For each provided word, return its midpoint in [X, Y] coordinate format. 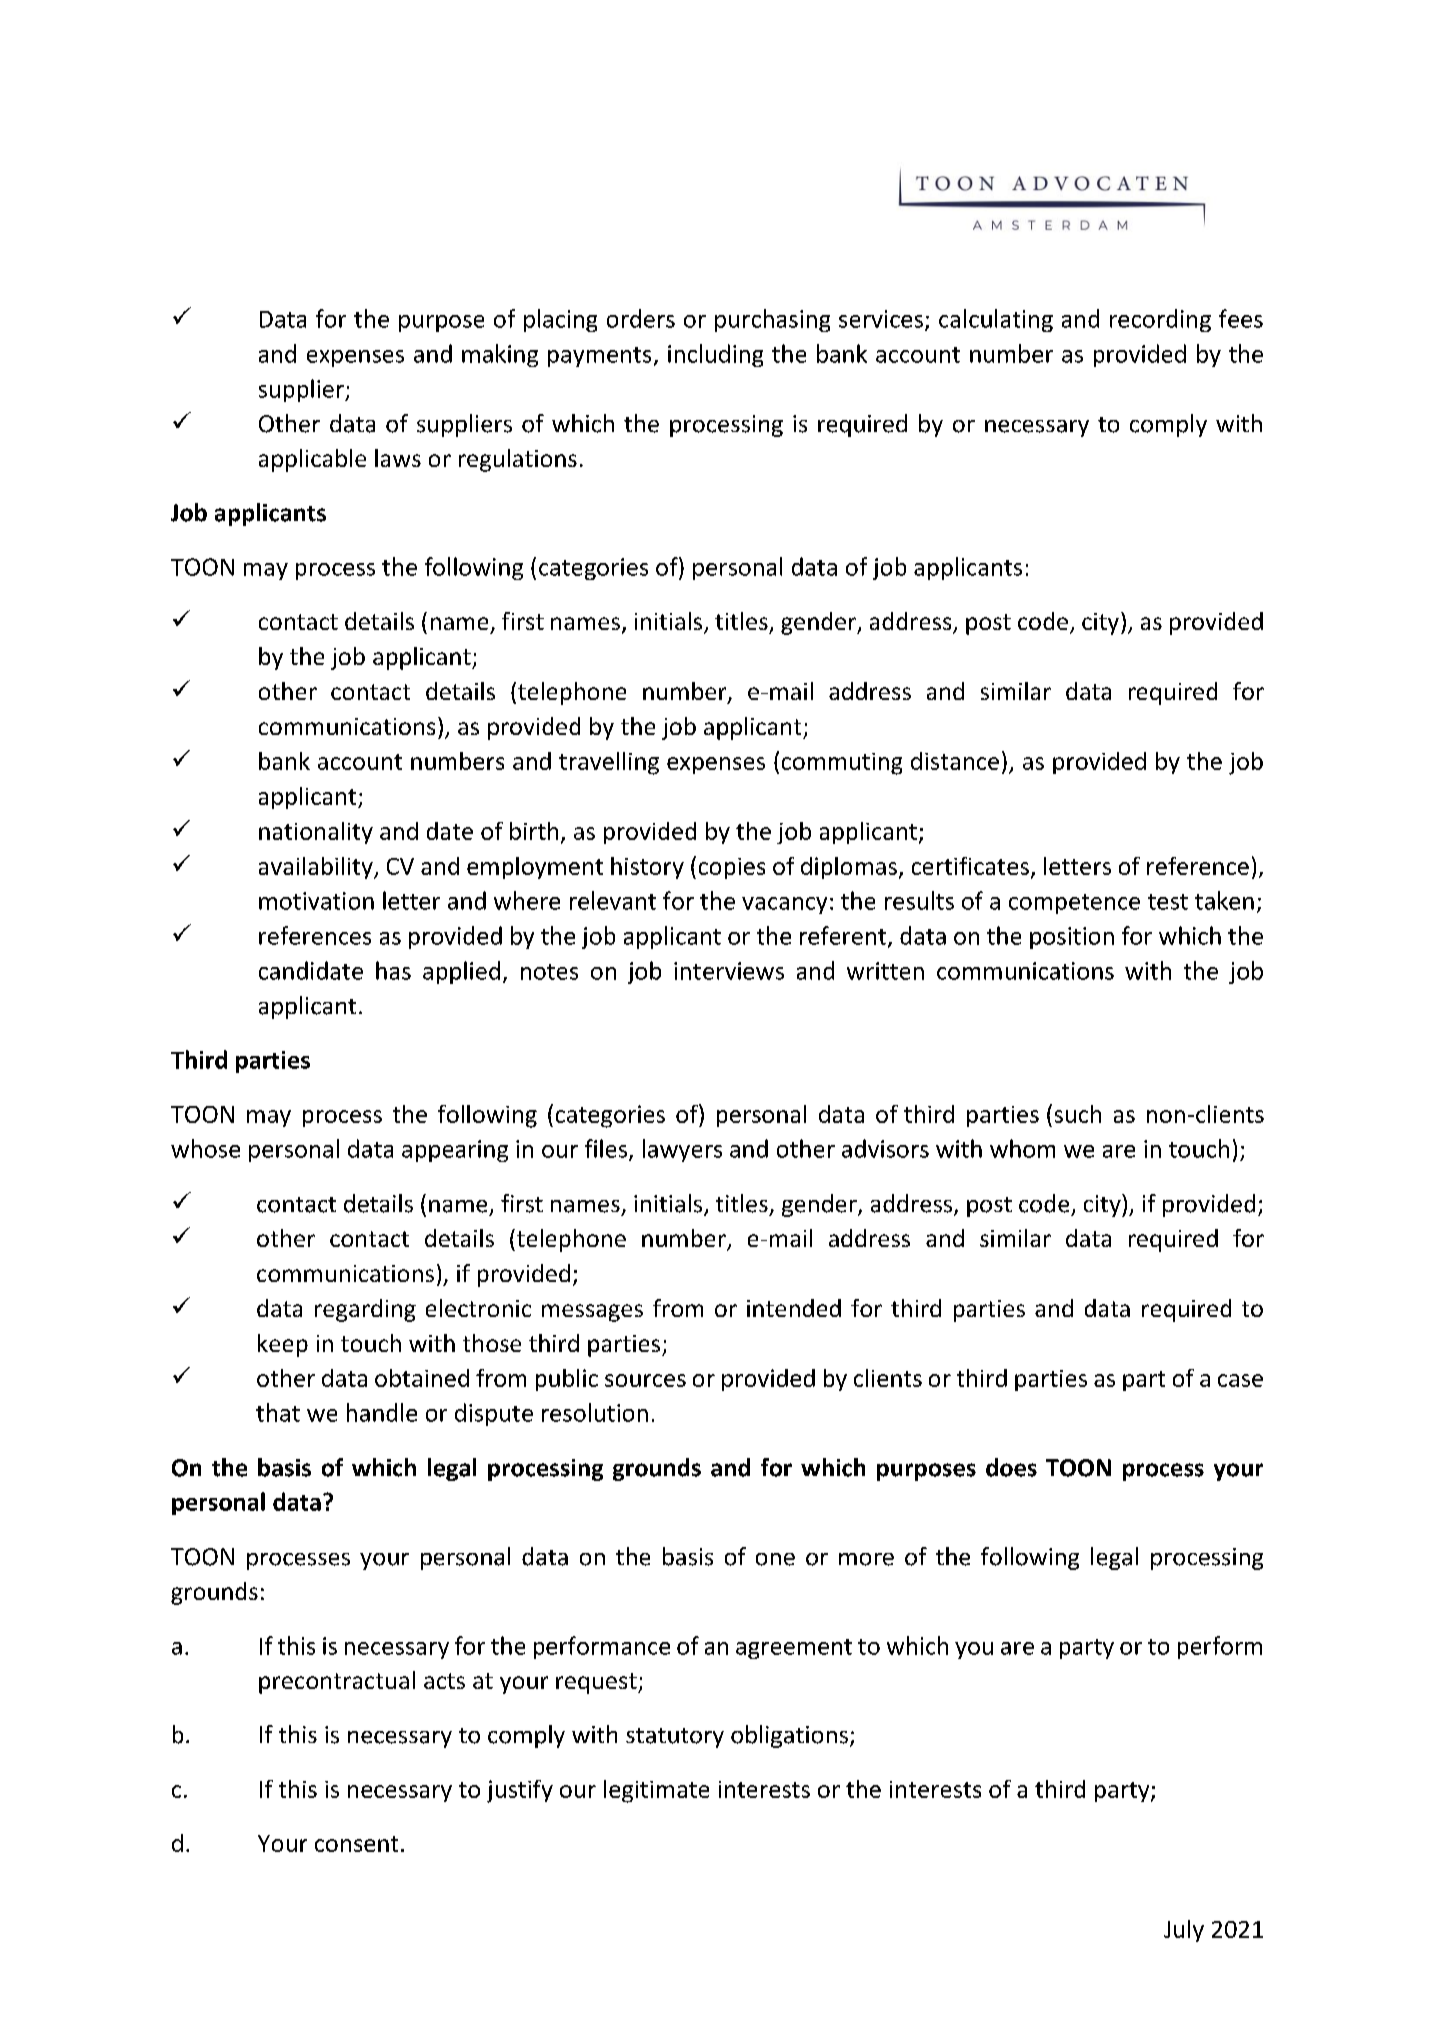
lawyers [682, 1150]
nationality [316, 833]
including [715, 355]
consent [356, 1844]
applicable [312, 460]
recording [1160, 320]
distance [955, 761]
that [278, 1412]
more [866, 1559]
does [1011, 1467]
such [1078, 1114]
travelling [609, 763]
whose [205, 1148]
